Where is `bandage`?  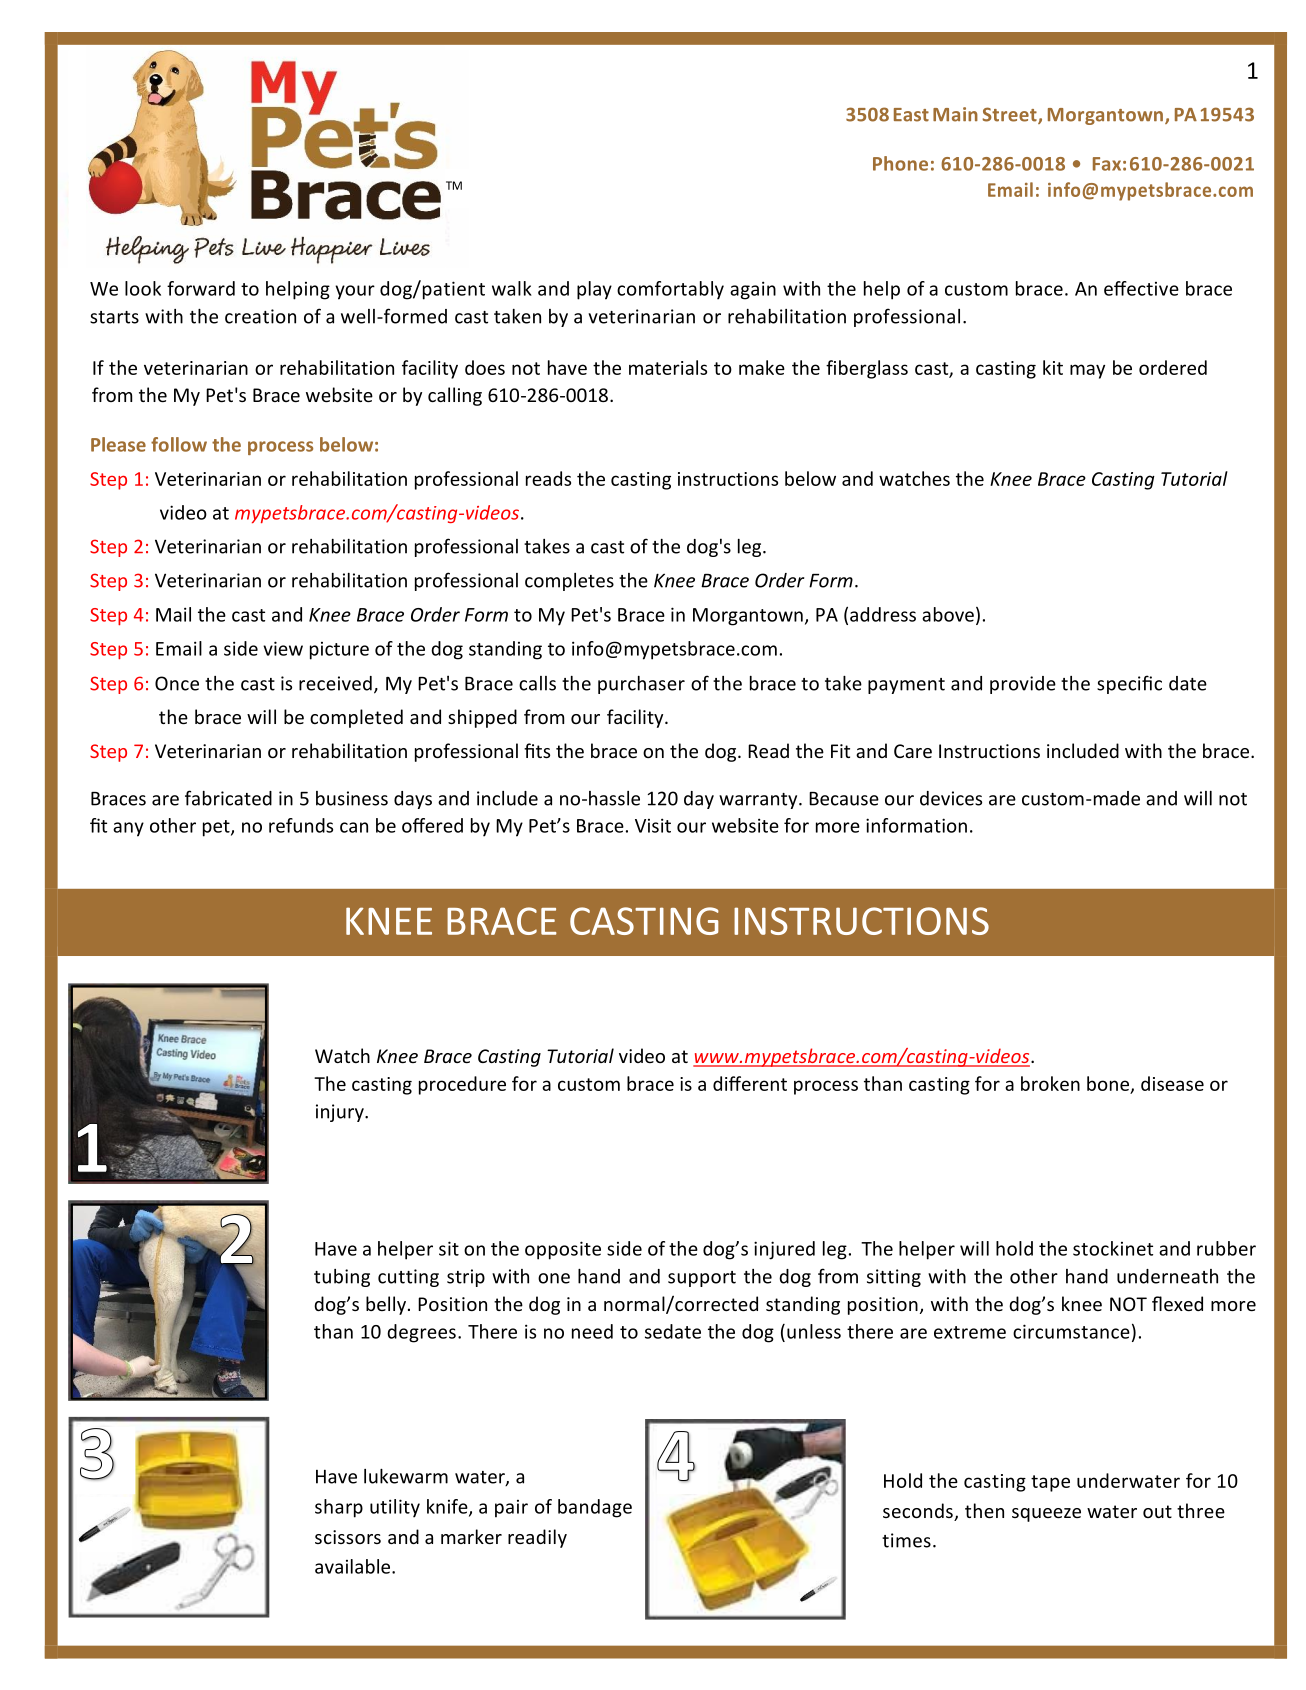 bandage is located at coordinates (595, 1508).
